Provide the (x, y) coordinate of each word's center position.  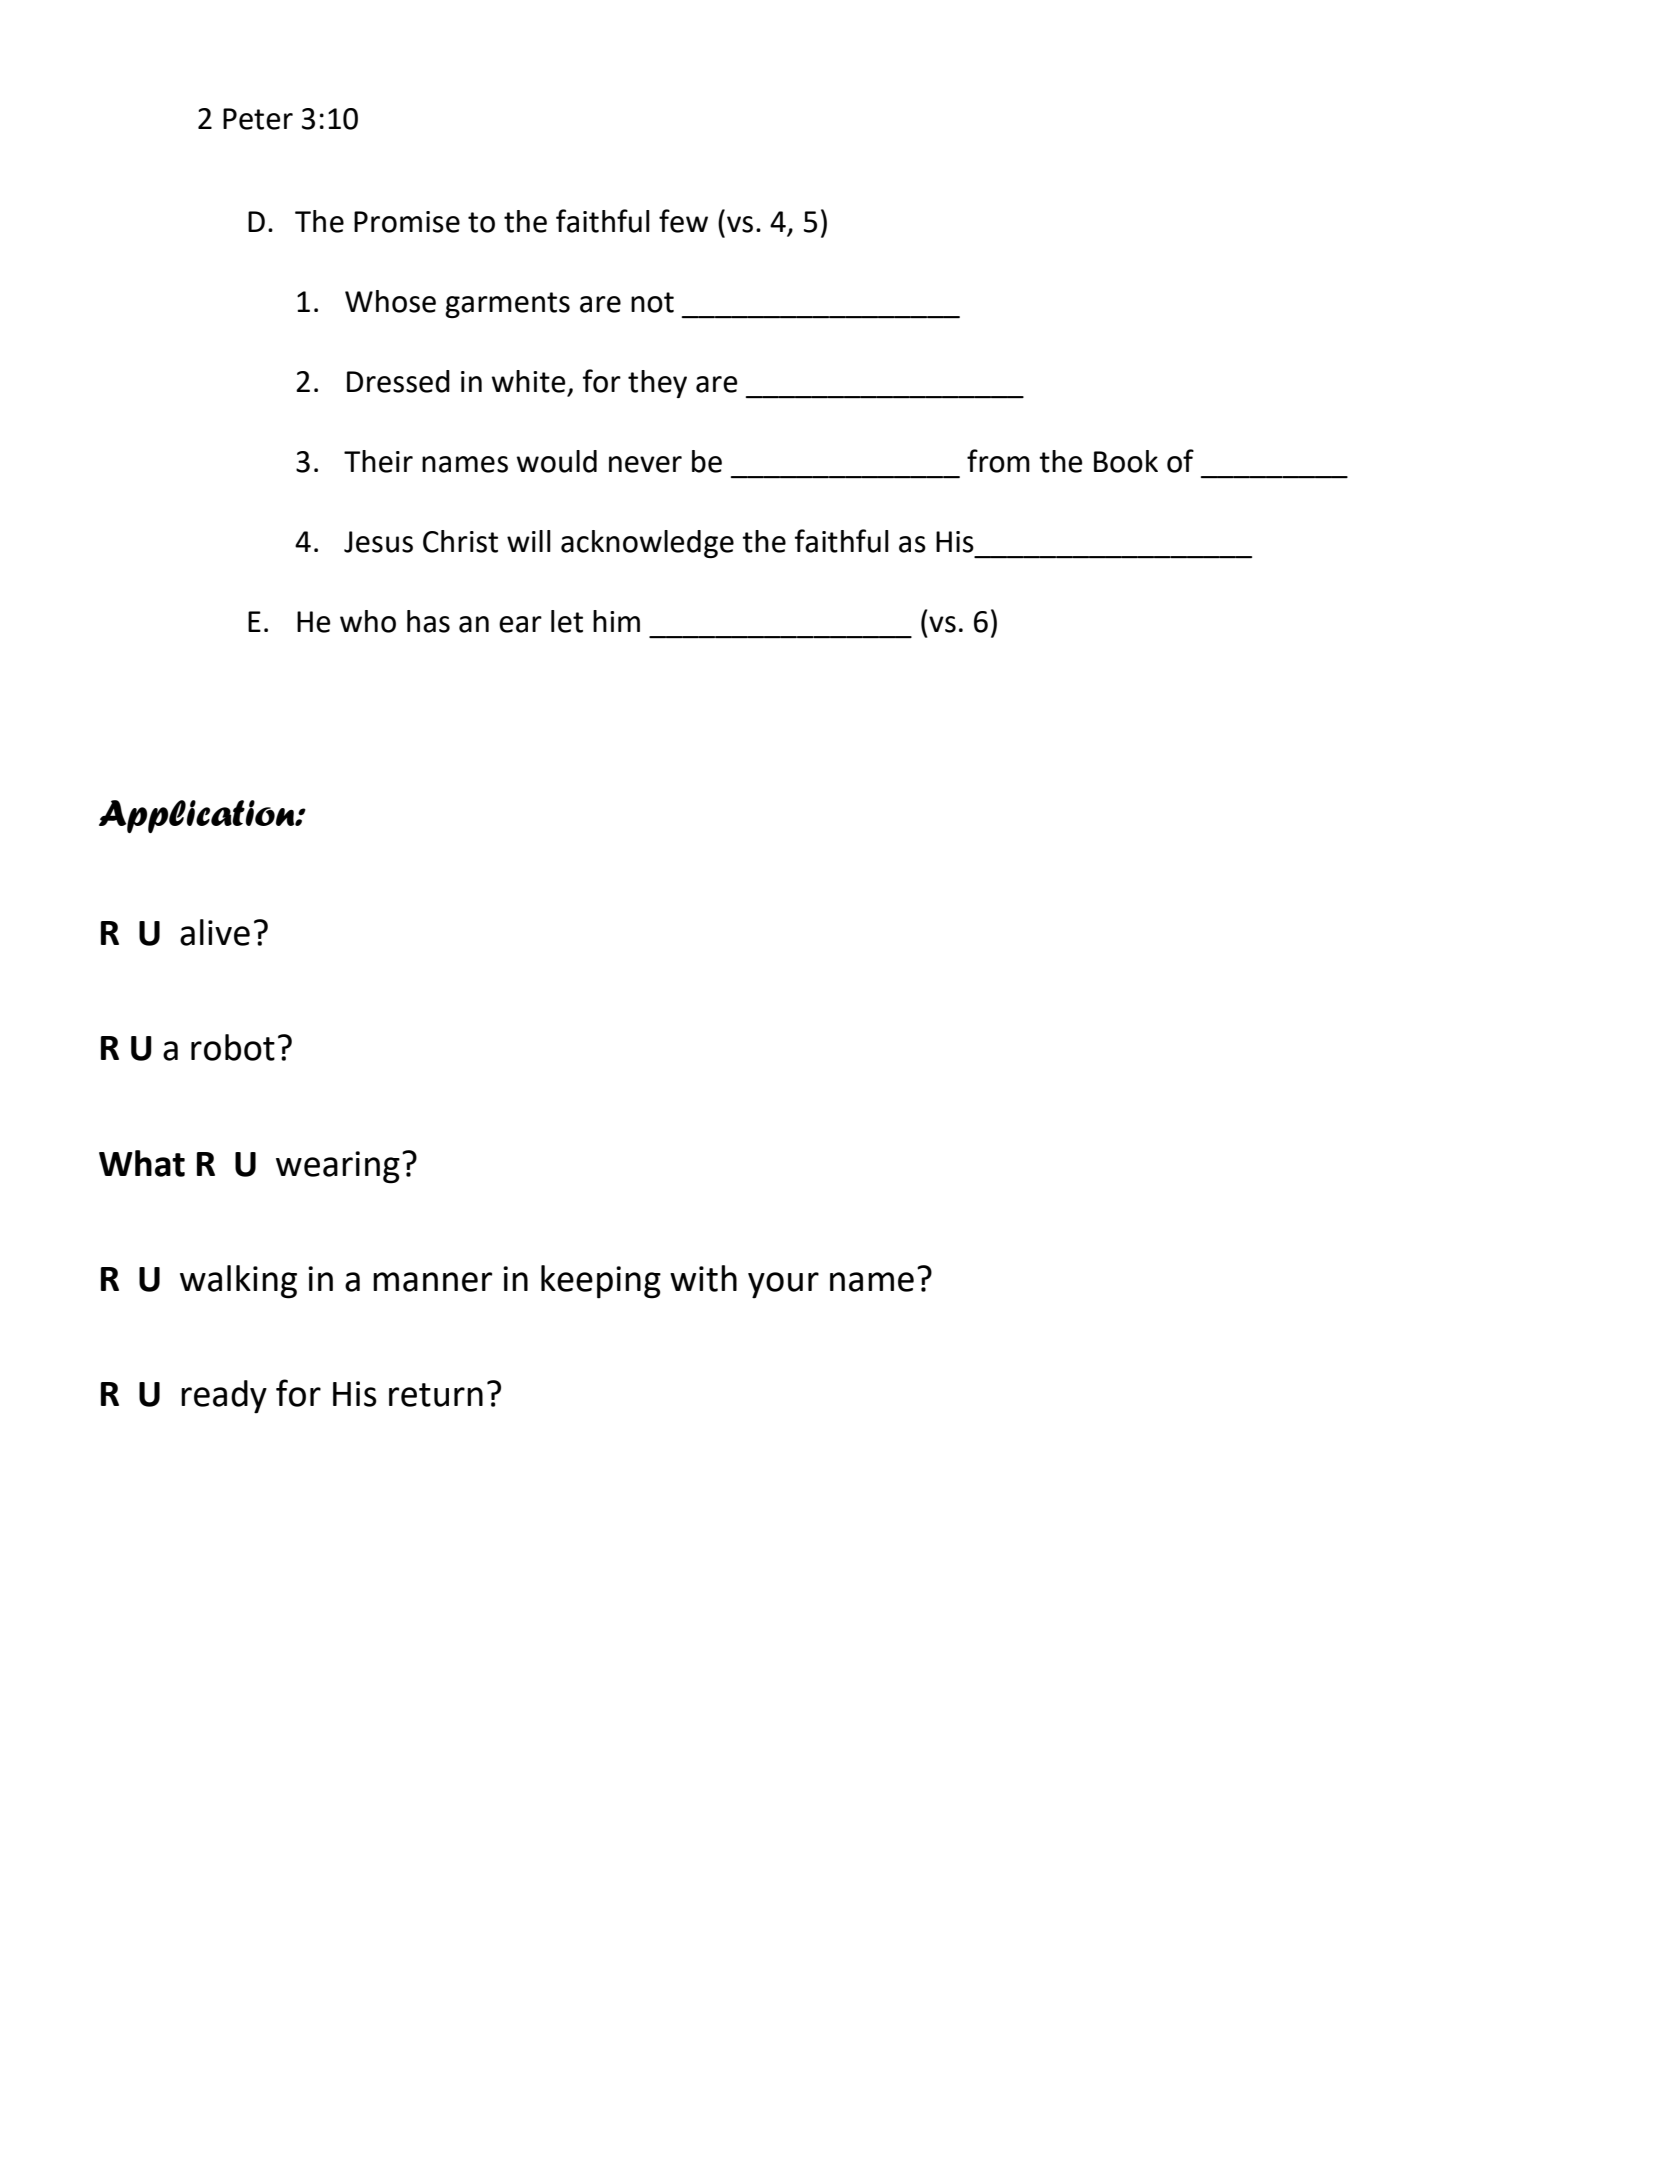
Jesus (378, 542)
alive (215, 932)
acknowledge (647, 544)
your (783, 1285)
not (652, 302)
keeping (601, 1282)
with (703, 1278)
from (998, 461)
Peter (258, 119)
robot (233, 1047)
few (683, 221)
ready (224, 1397)
